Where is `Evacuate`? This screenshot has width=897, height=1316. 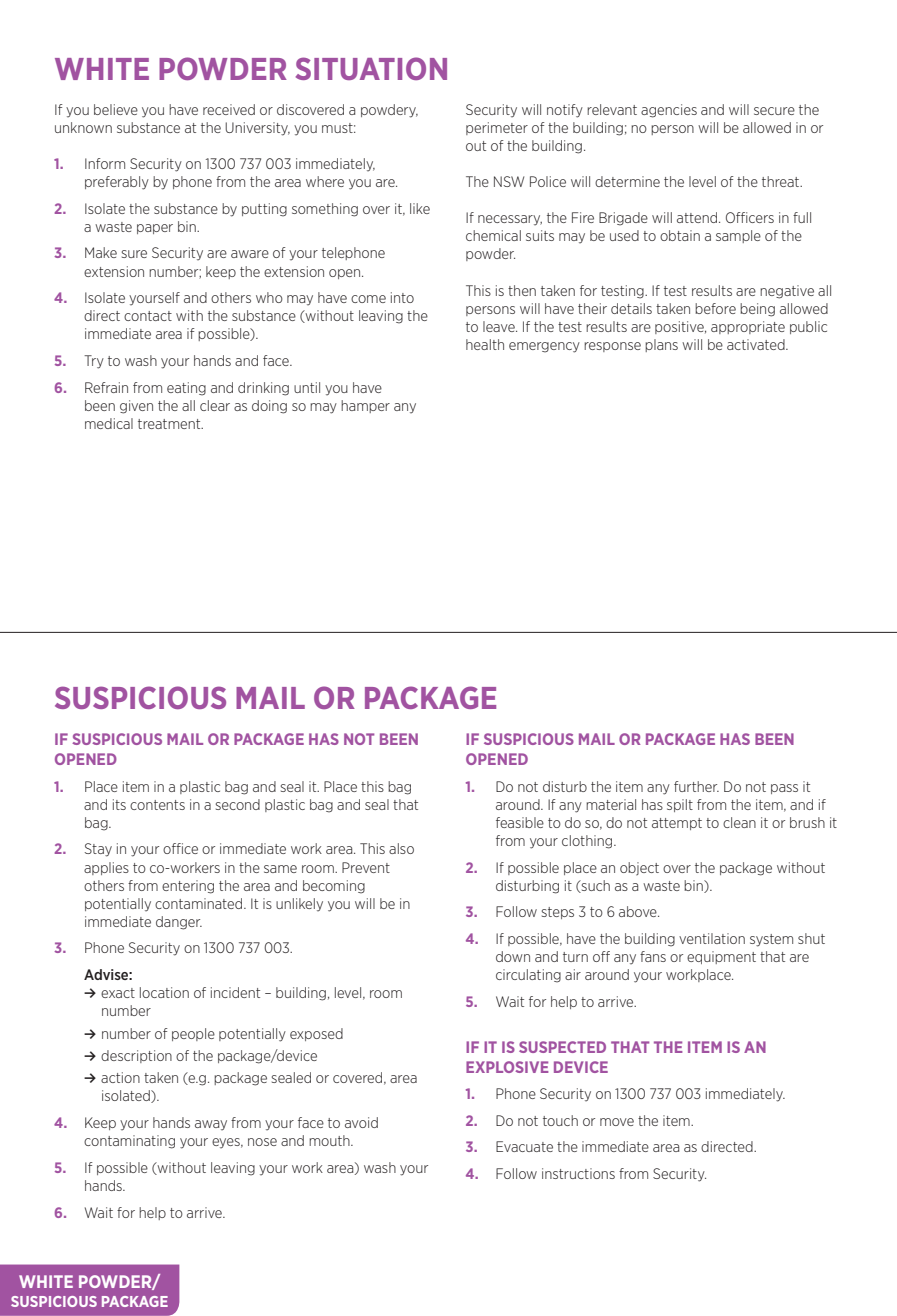 Evacuate is located at coordinates (524, 1146).
